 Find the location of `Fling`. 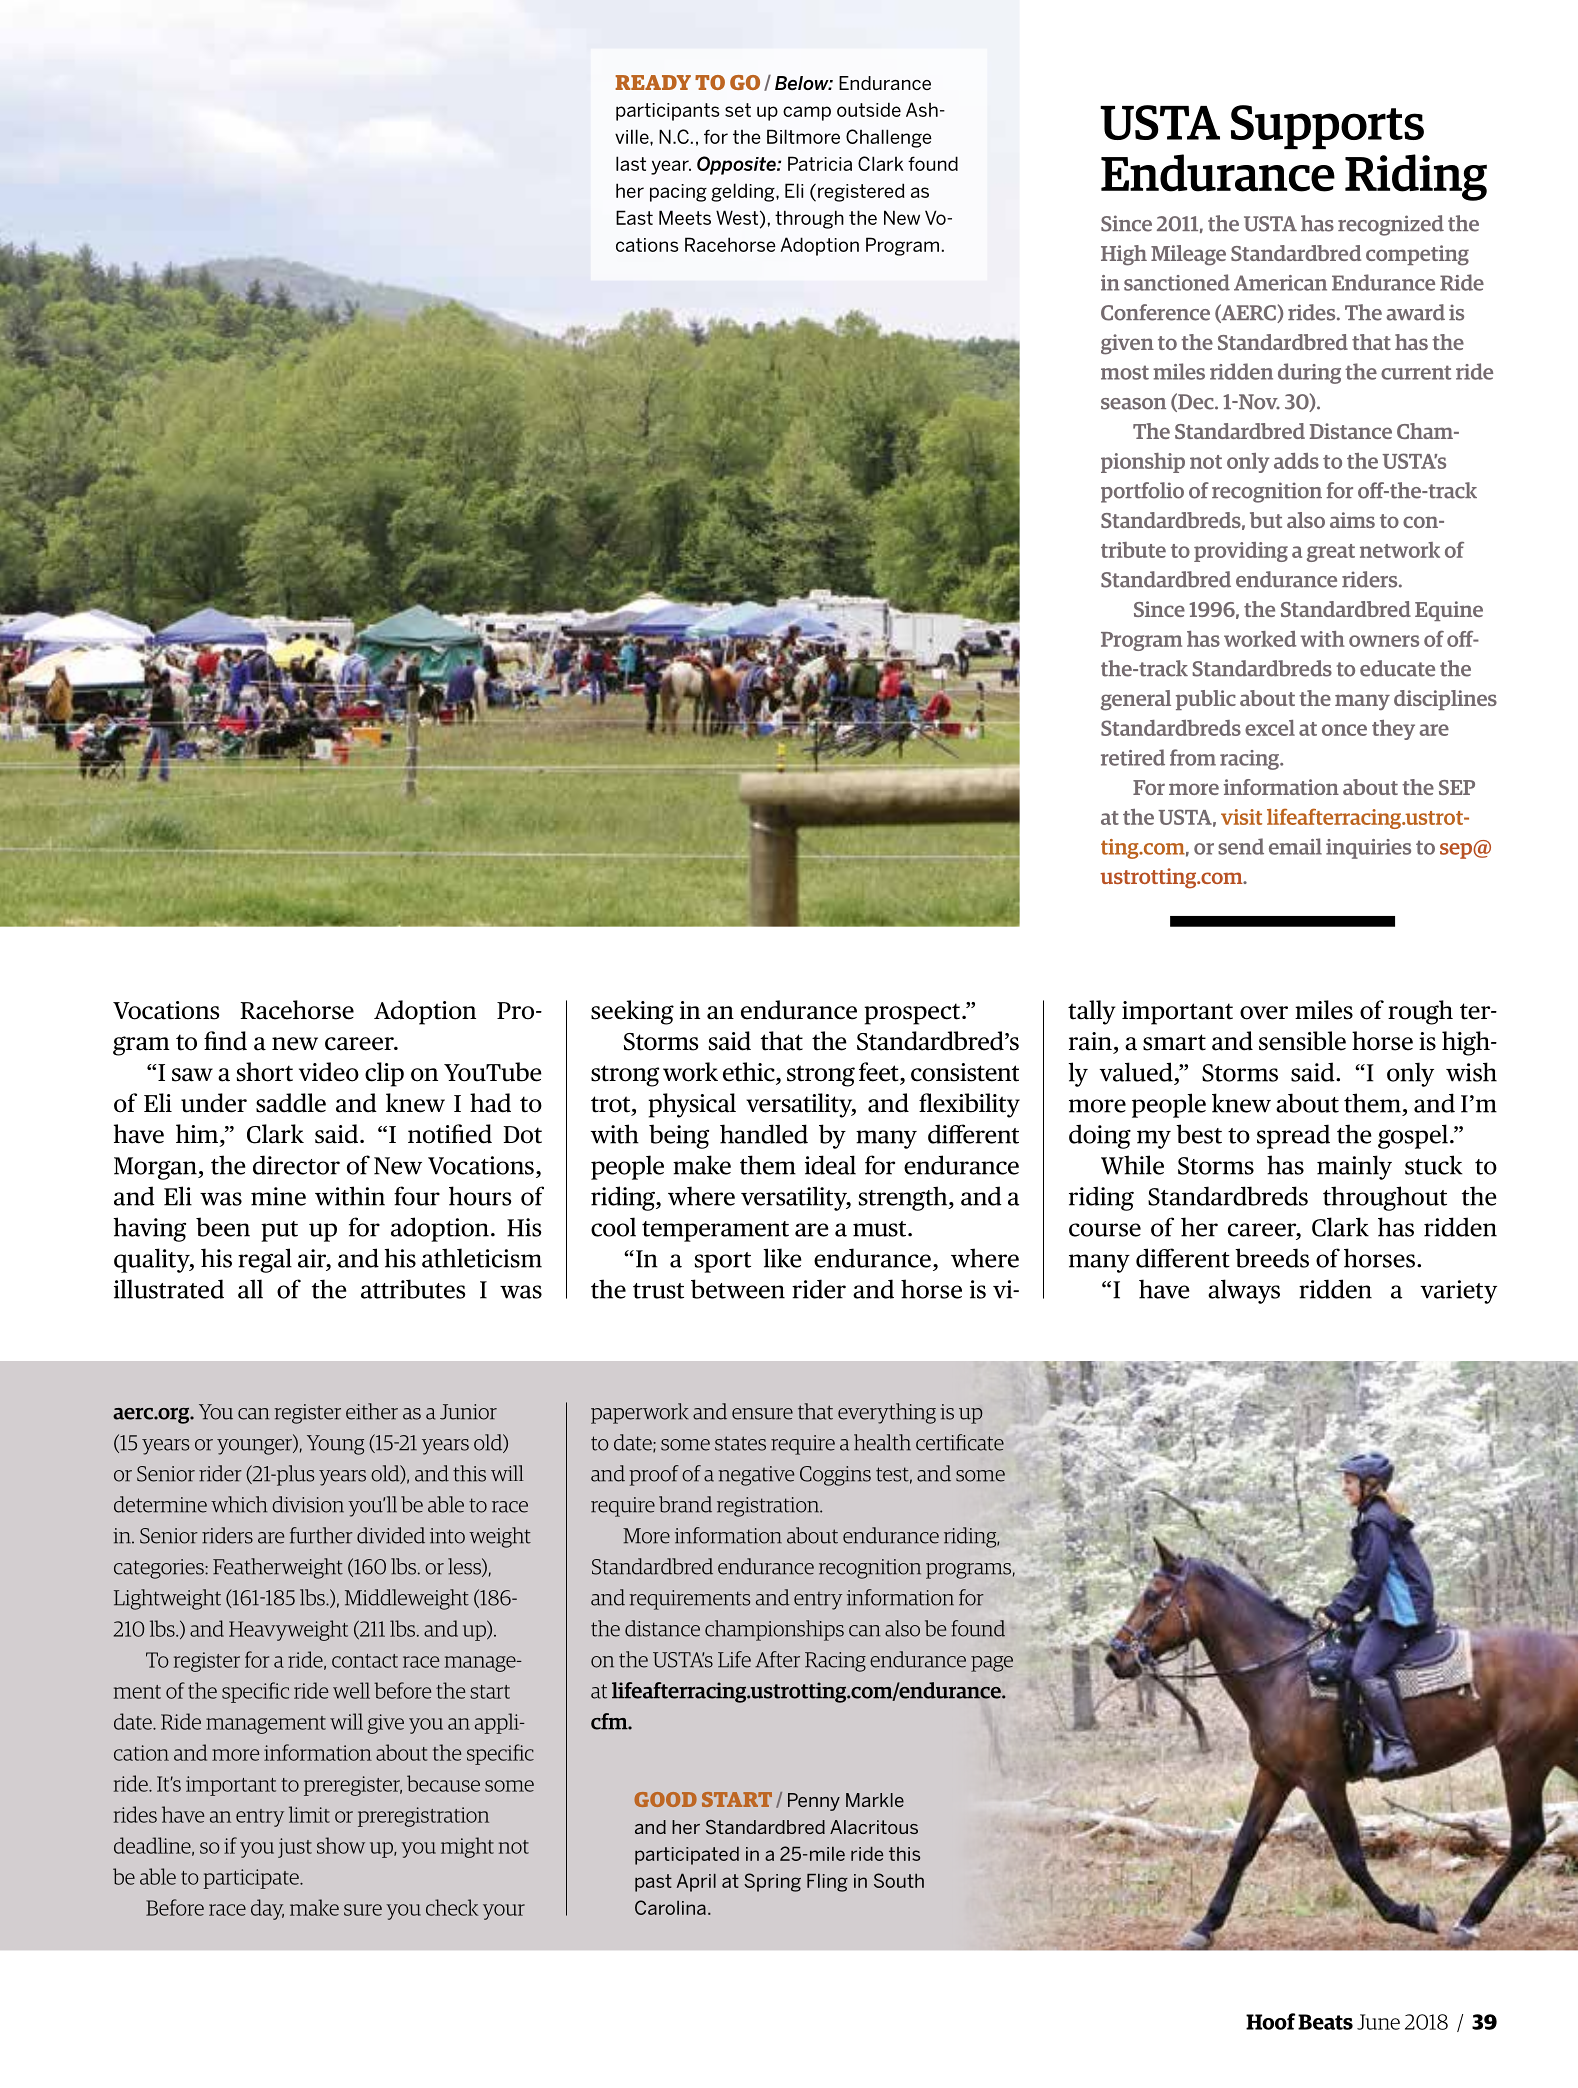

Fling is located at coordinates (827, 1883).
